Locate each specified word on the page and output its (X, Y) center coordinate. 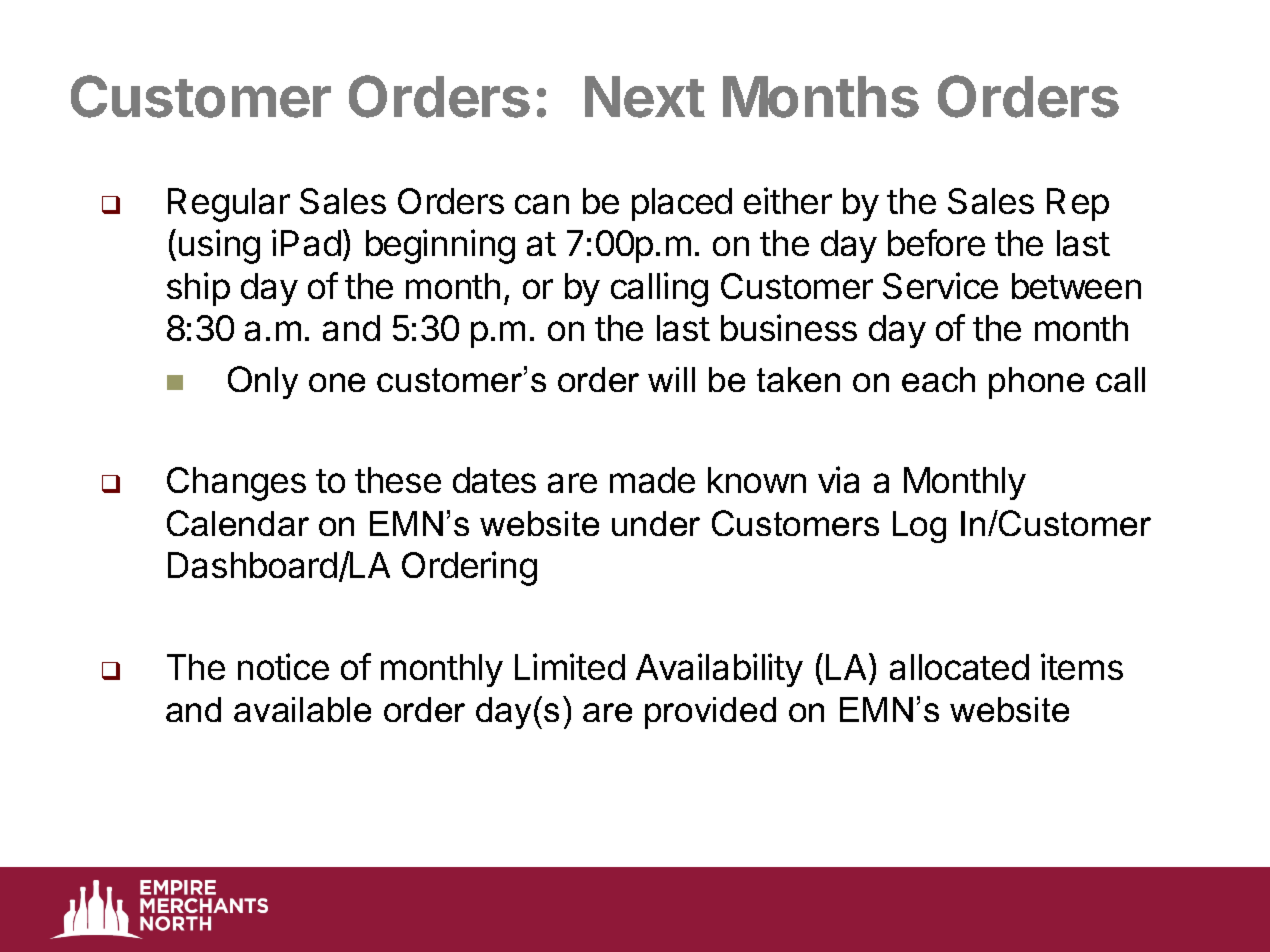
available (302, 709)
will (671, 379)
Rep (1078, 204)
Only (263, 382)
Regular (229, 205)
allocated (959, 667)
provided (710, 713)
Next (645, 97)
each (938, 379)
